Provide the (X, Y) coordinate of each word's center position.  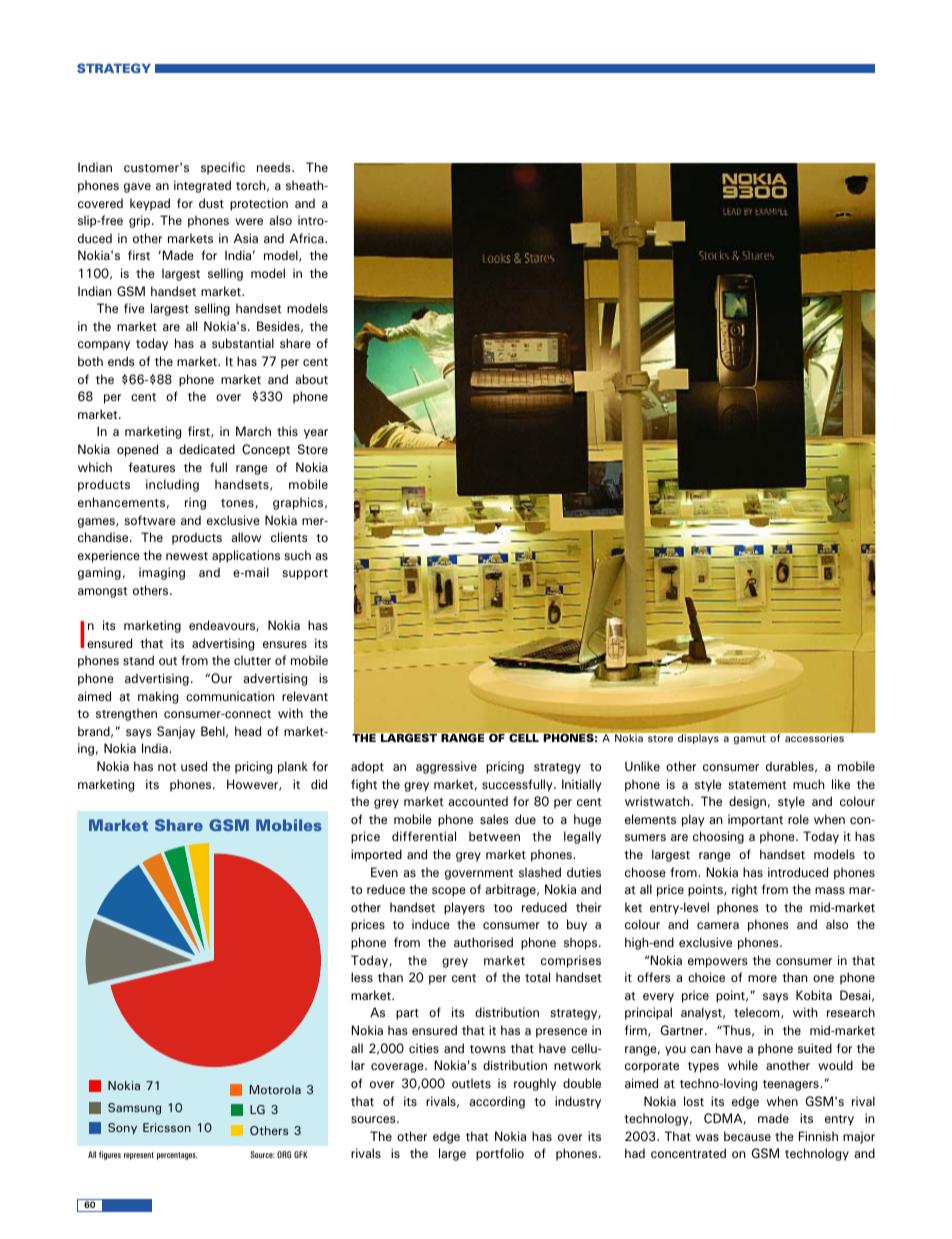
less (362, 977)
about (311, 379)
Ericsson (167, 1127)
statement (757, 785)
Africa (308, 238)
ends (121, 361)
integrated (202, 186)
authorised (483, 942)
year (316, 434)
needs (275, 167)
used (194, 766)
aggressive (446, 767)
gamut (750, 739)
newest (187, 556)
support (305, 574)
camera (718, 925)
